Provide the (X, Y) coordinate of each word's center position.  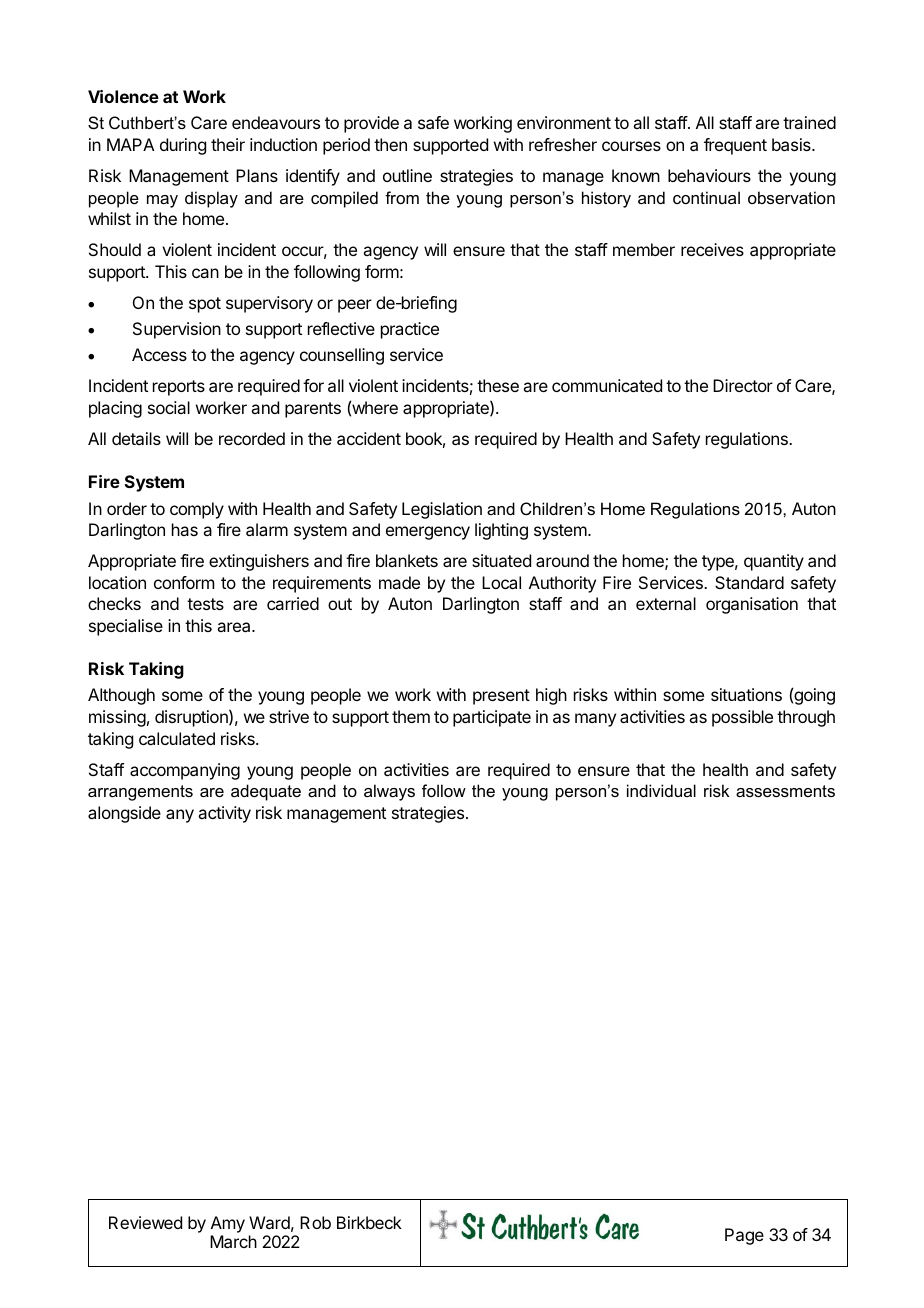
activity (224, 814)
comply (197, 510)
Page (744, 1236)
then (390, 144)
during (183, 146)
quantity (774, 562)
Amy (228, 1224)
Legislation (442, 510)
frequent (735, 146)
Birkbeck (369, 1222)
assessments (785, 791)
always (389, 792)
